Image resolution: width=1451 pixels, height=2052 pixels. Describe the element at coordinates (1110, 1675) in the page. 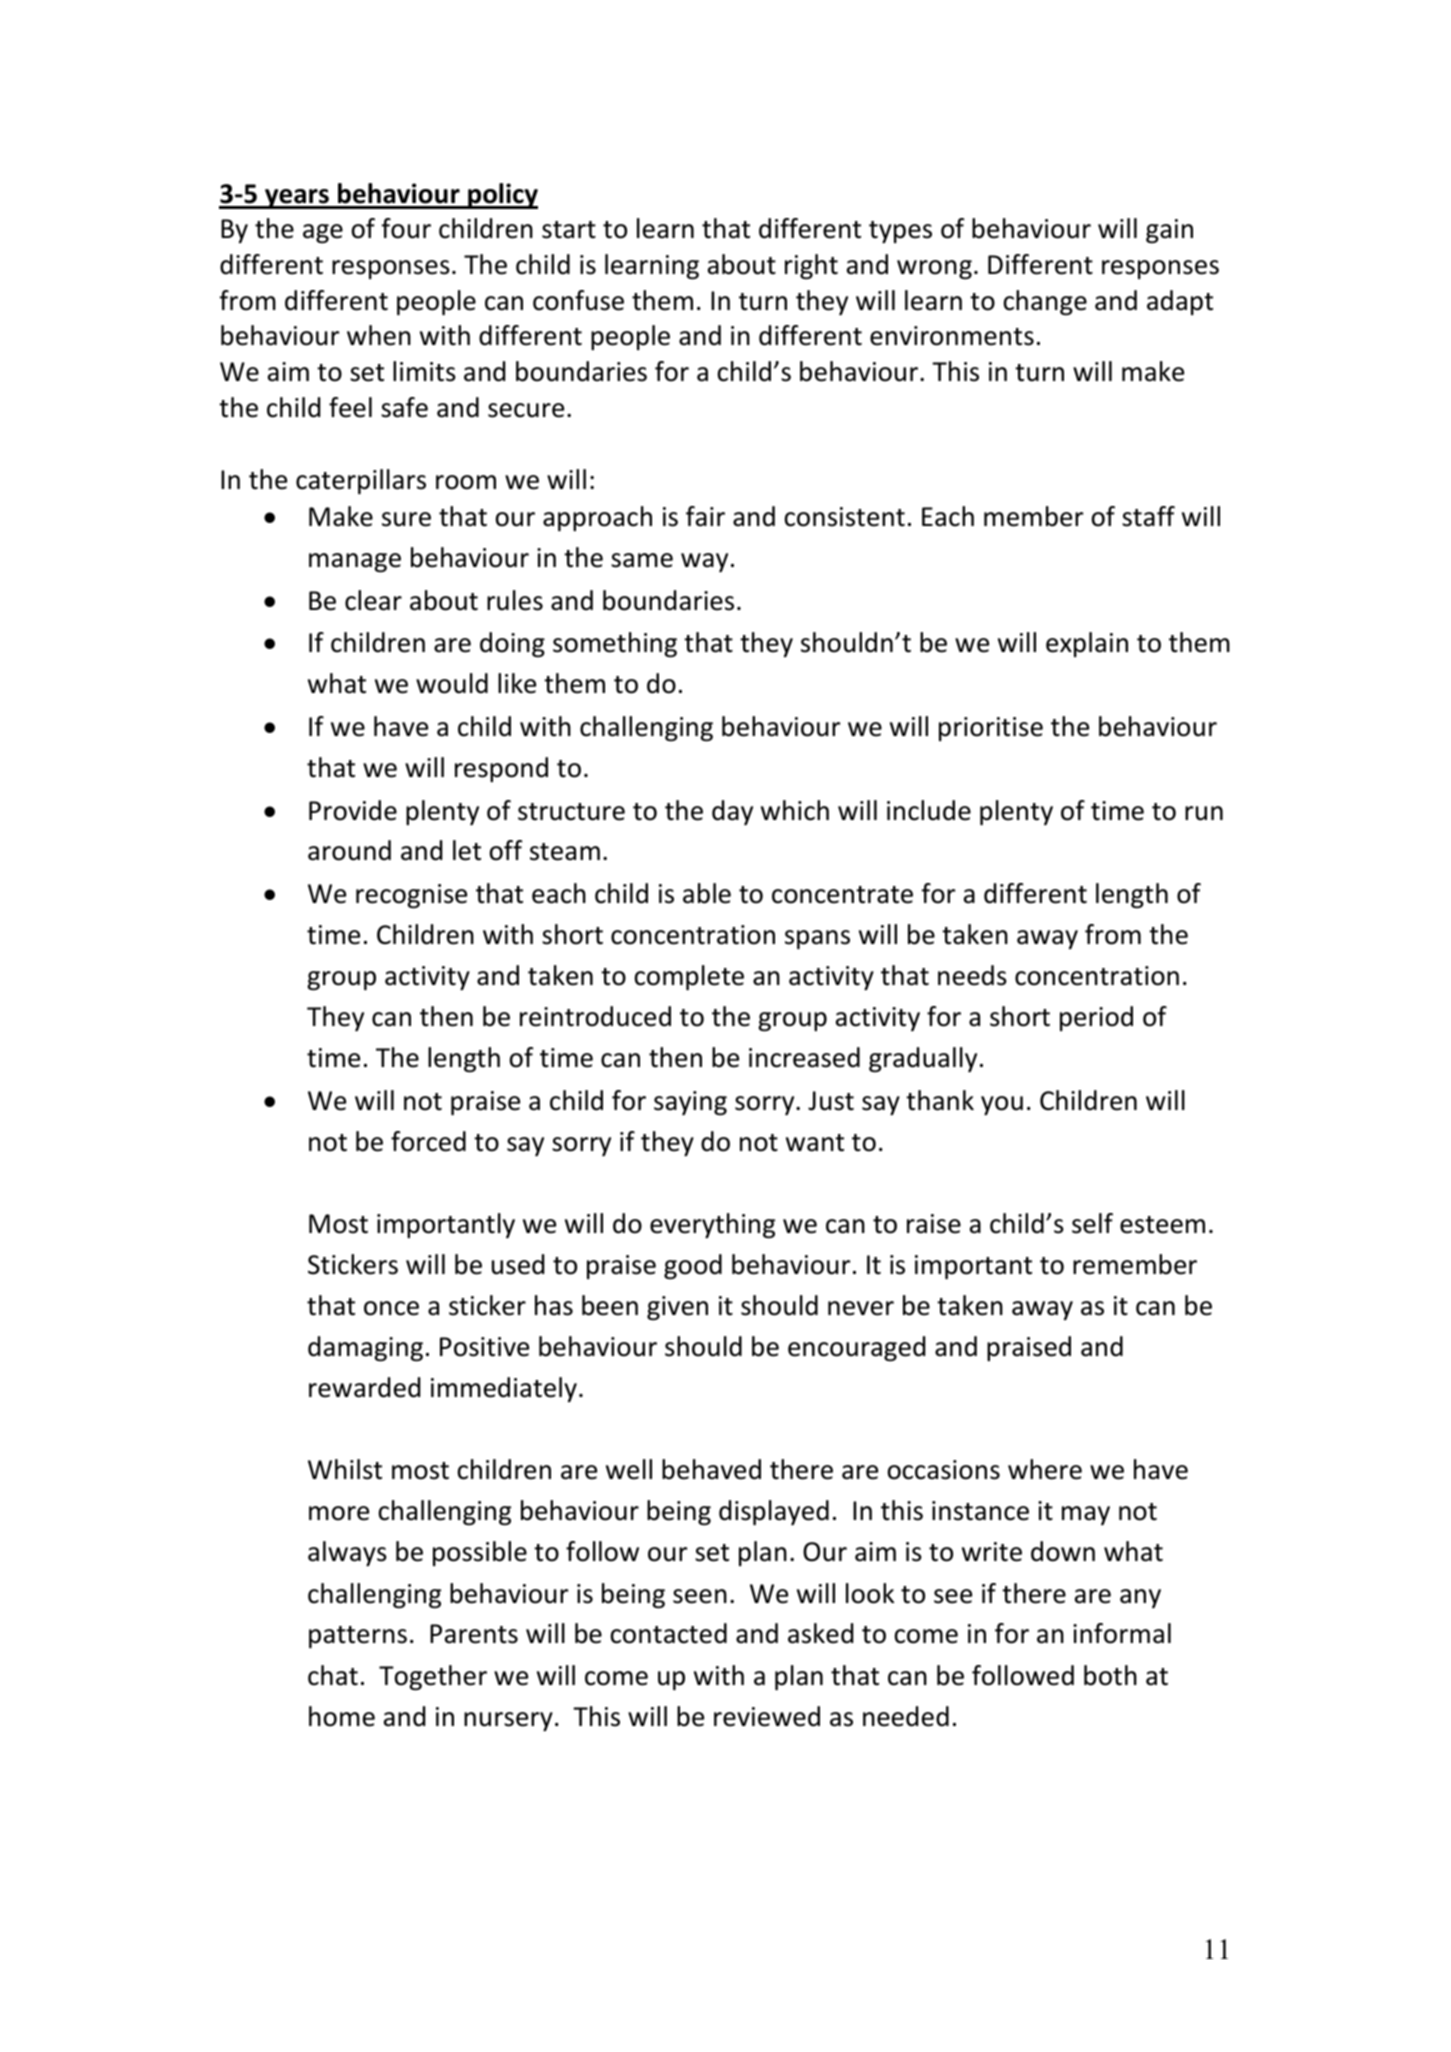

I see `both` at that location.
